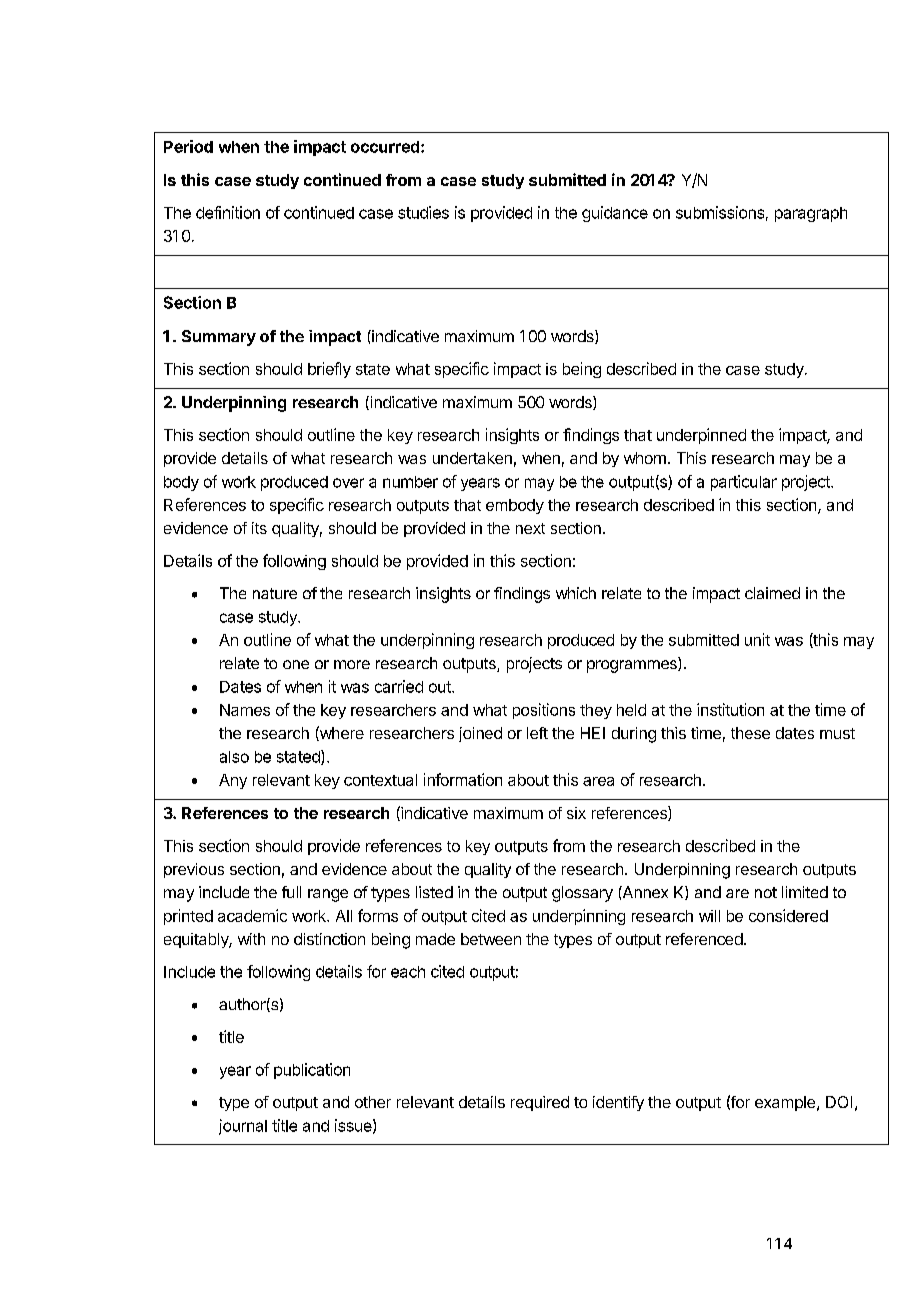  I want to click on one, so click(296, 664).
